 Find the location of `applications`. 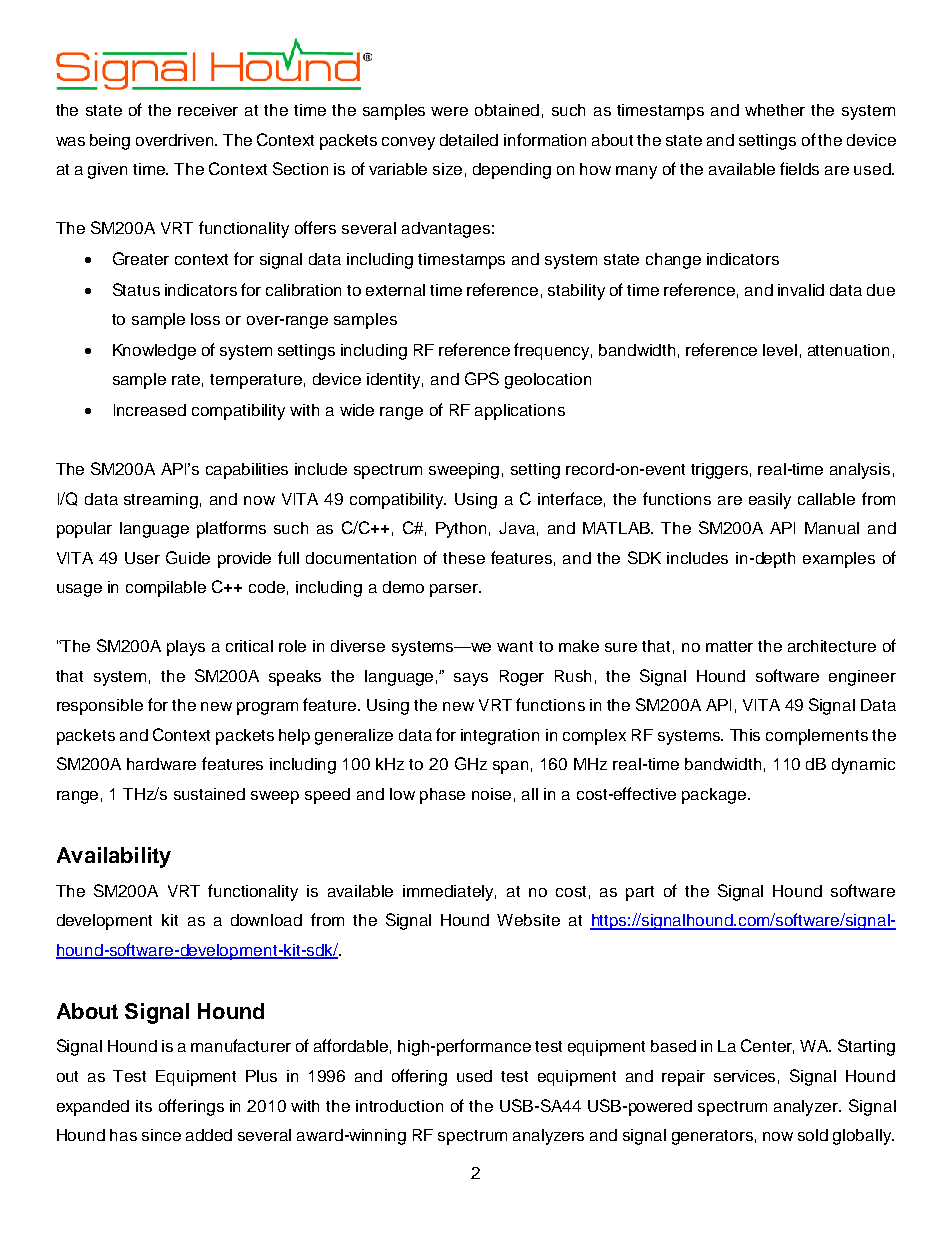

applications is located at coordinates (520, 412).
